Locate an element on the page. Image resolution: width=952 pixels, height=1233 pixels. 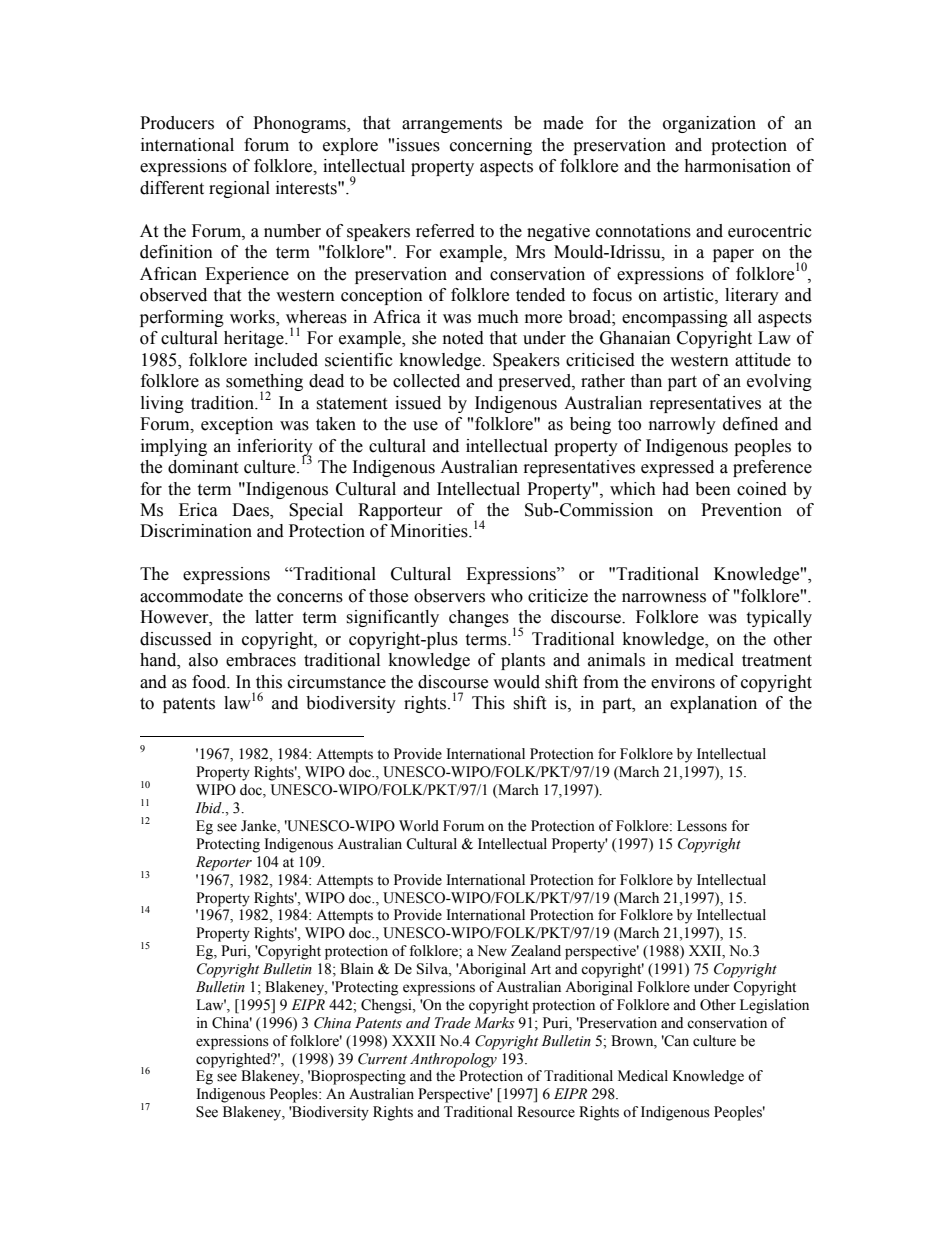
narrowness is located at coordinates (664, 598).
